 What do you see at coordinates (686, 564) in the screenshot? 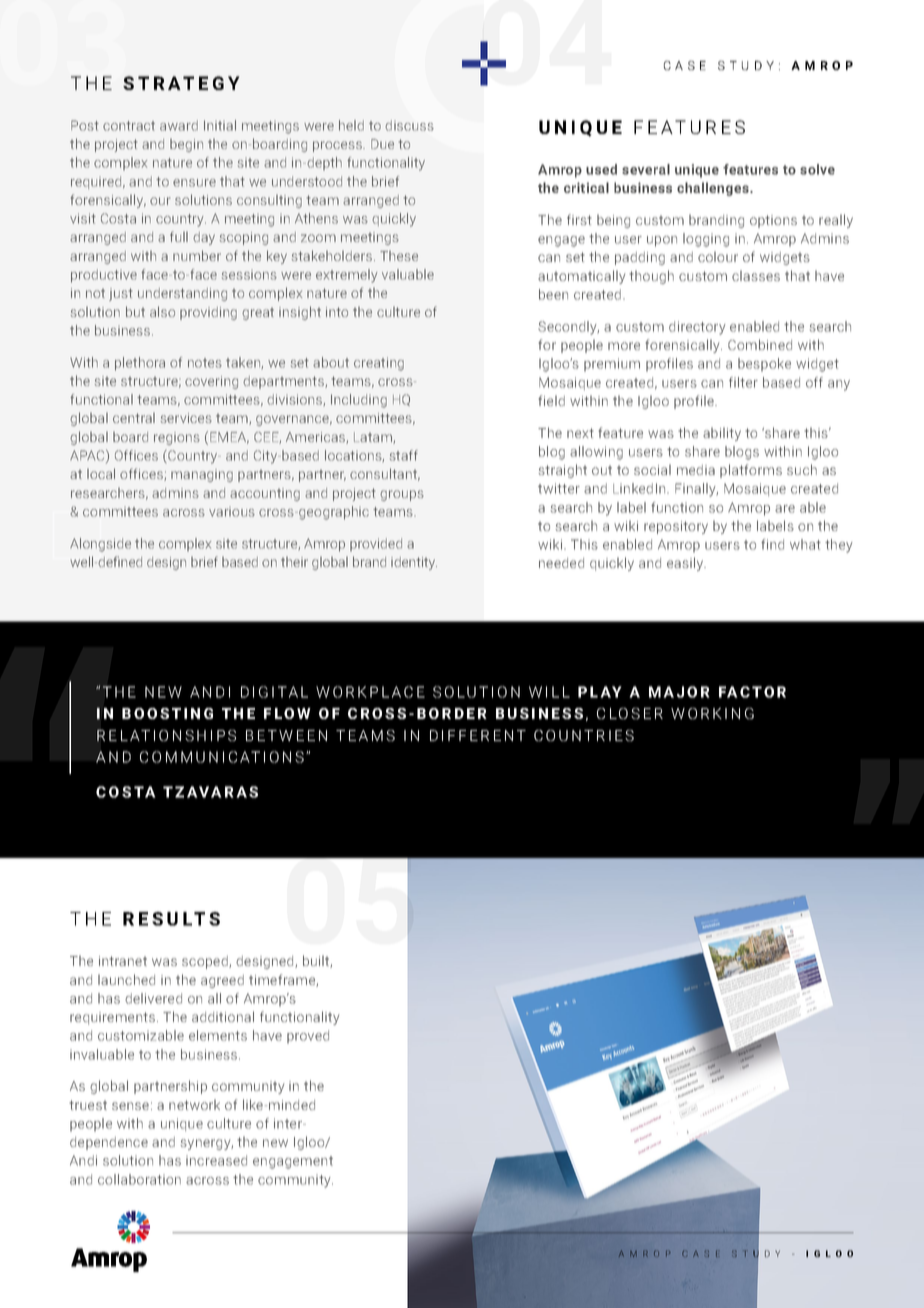
I see `easily` at bounding box center [686, 564].
